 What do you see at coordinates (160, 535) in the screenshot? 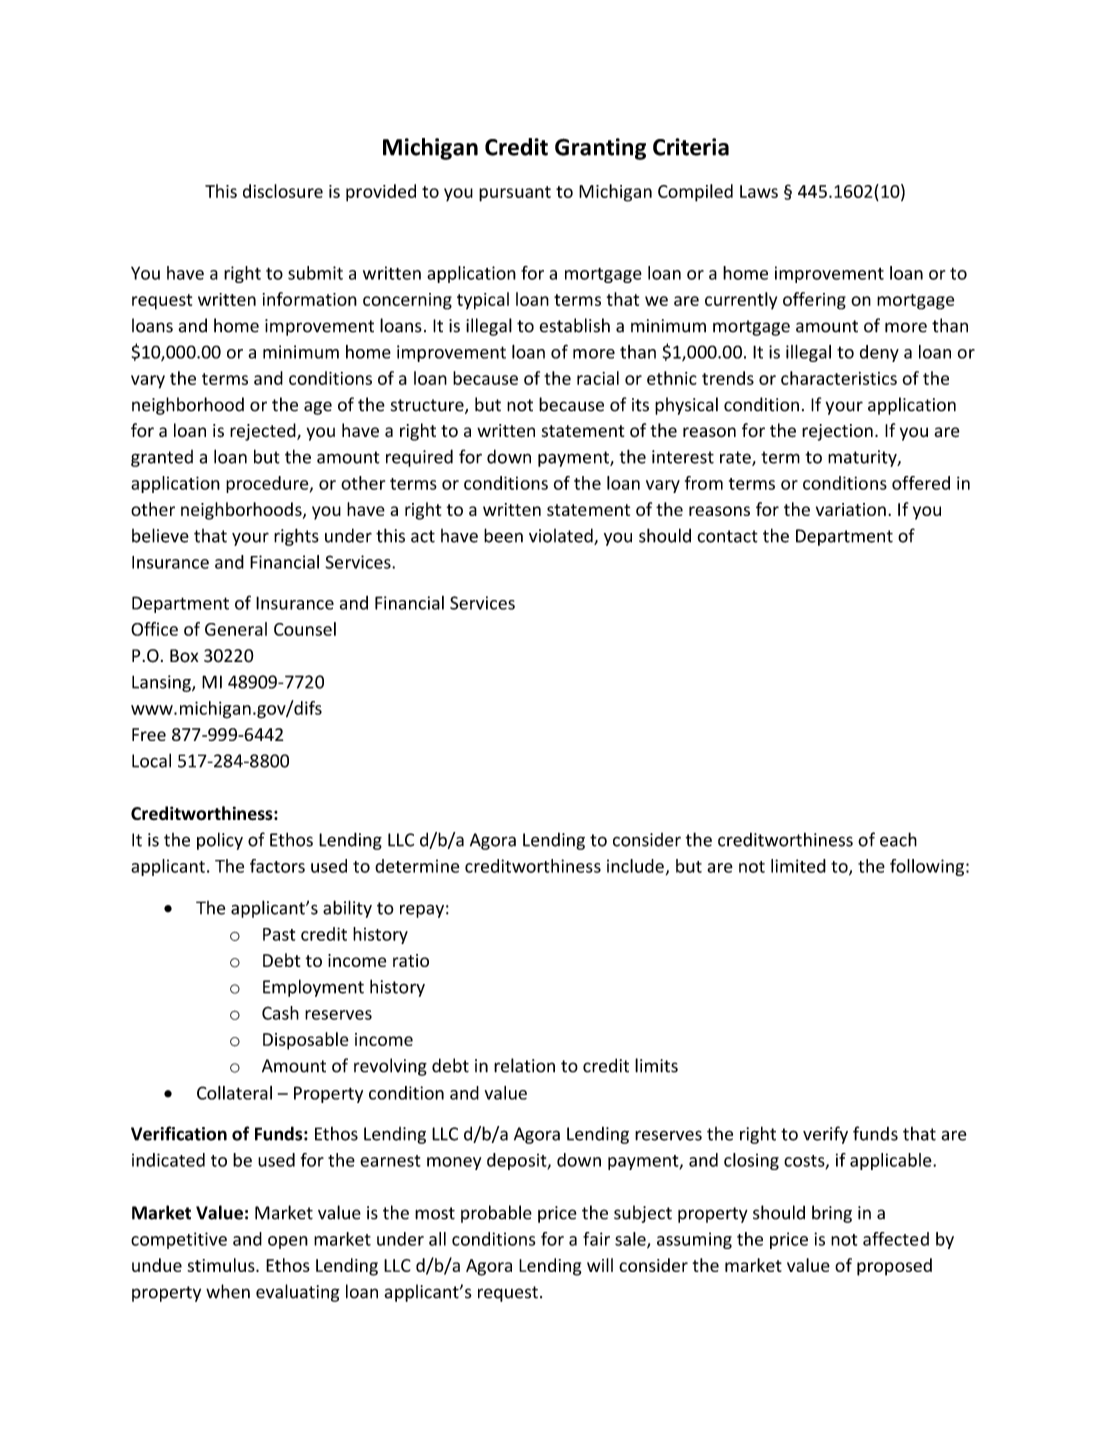
I see `believe` at bounding box center [160, 535].
